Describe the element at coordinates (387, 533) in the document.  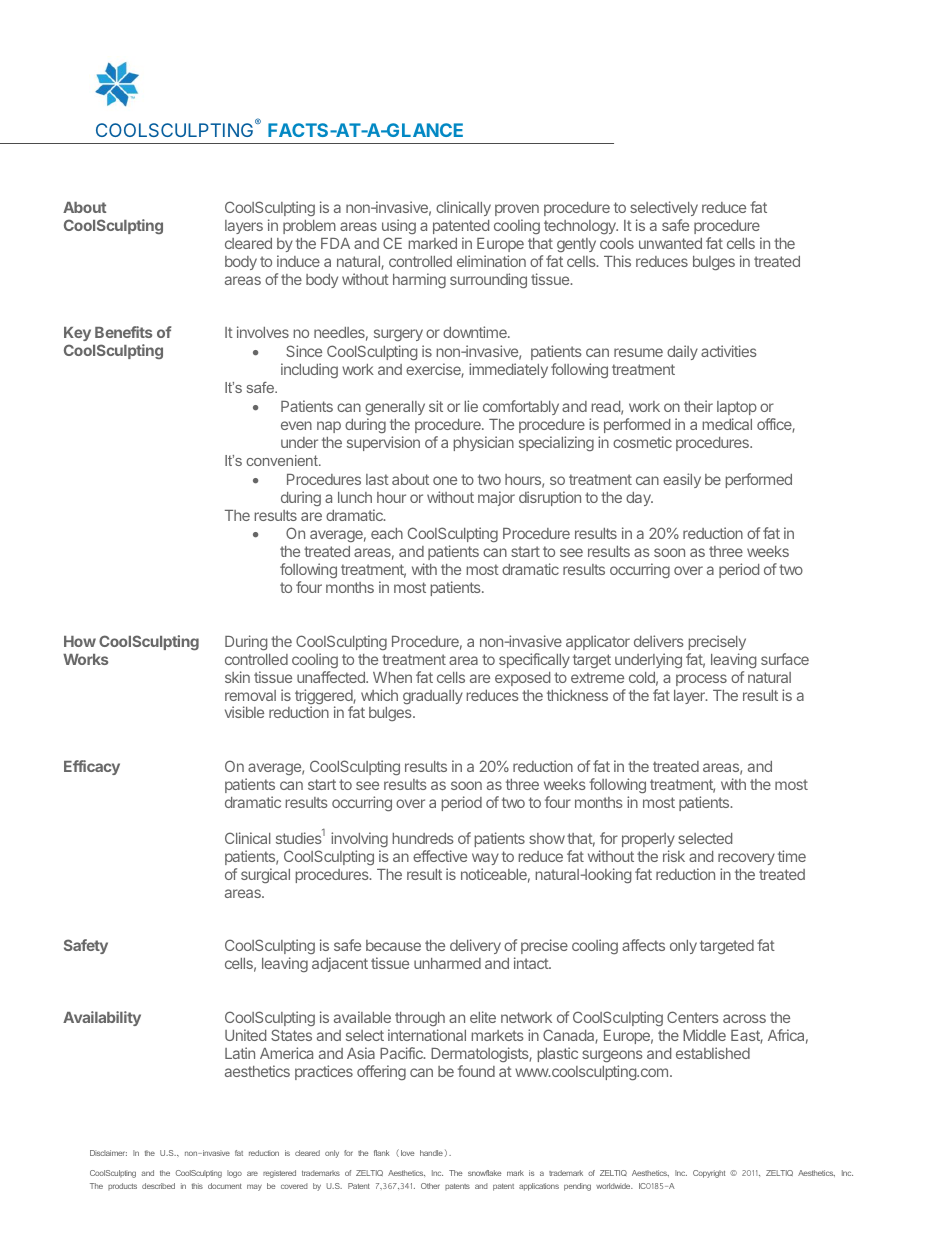
I see `each` at that location.
